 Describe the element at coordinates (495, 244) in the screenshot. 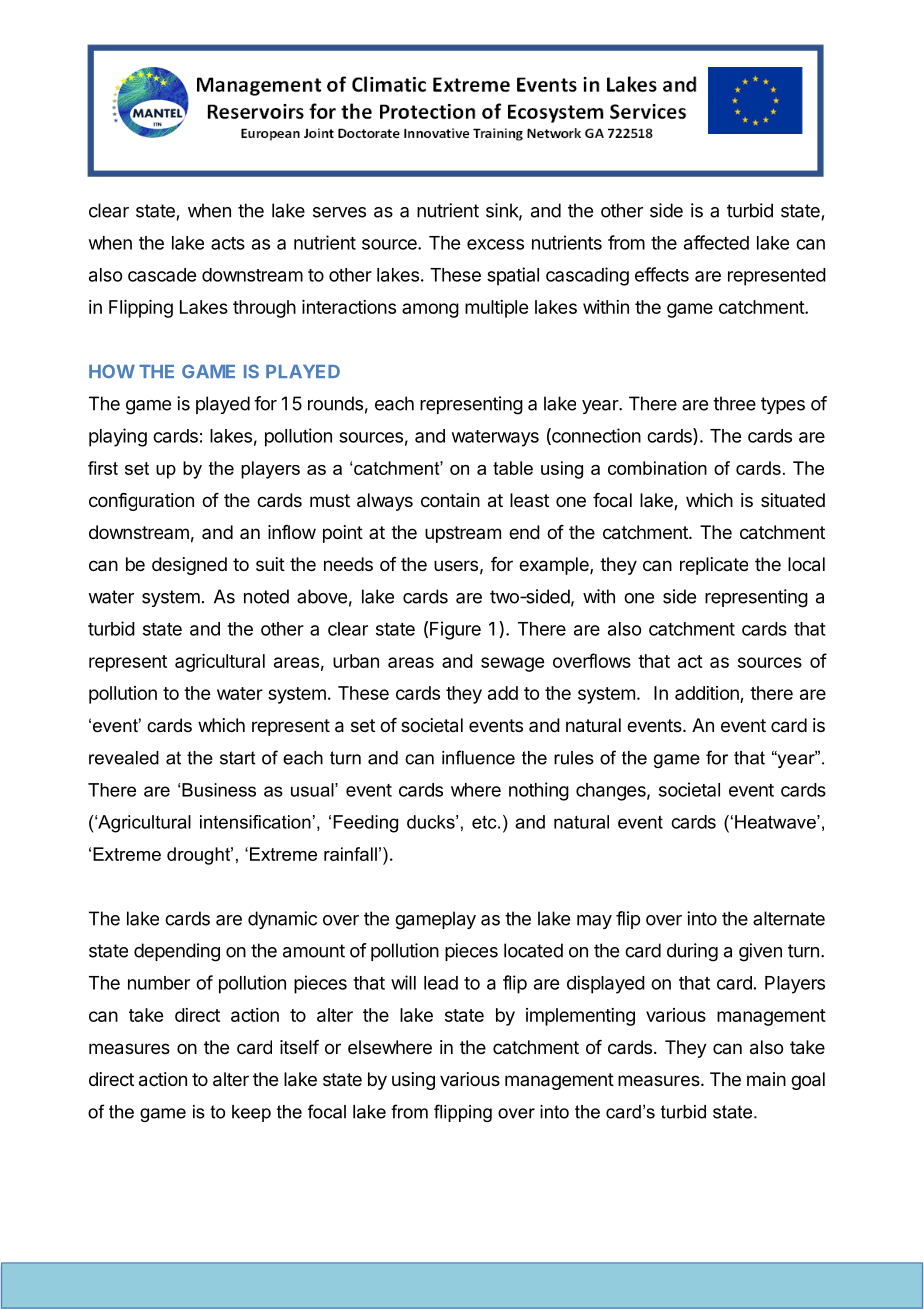

I see `excess` at that location.
